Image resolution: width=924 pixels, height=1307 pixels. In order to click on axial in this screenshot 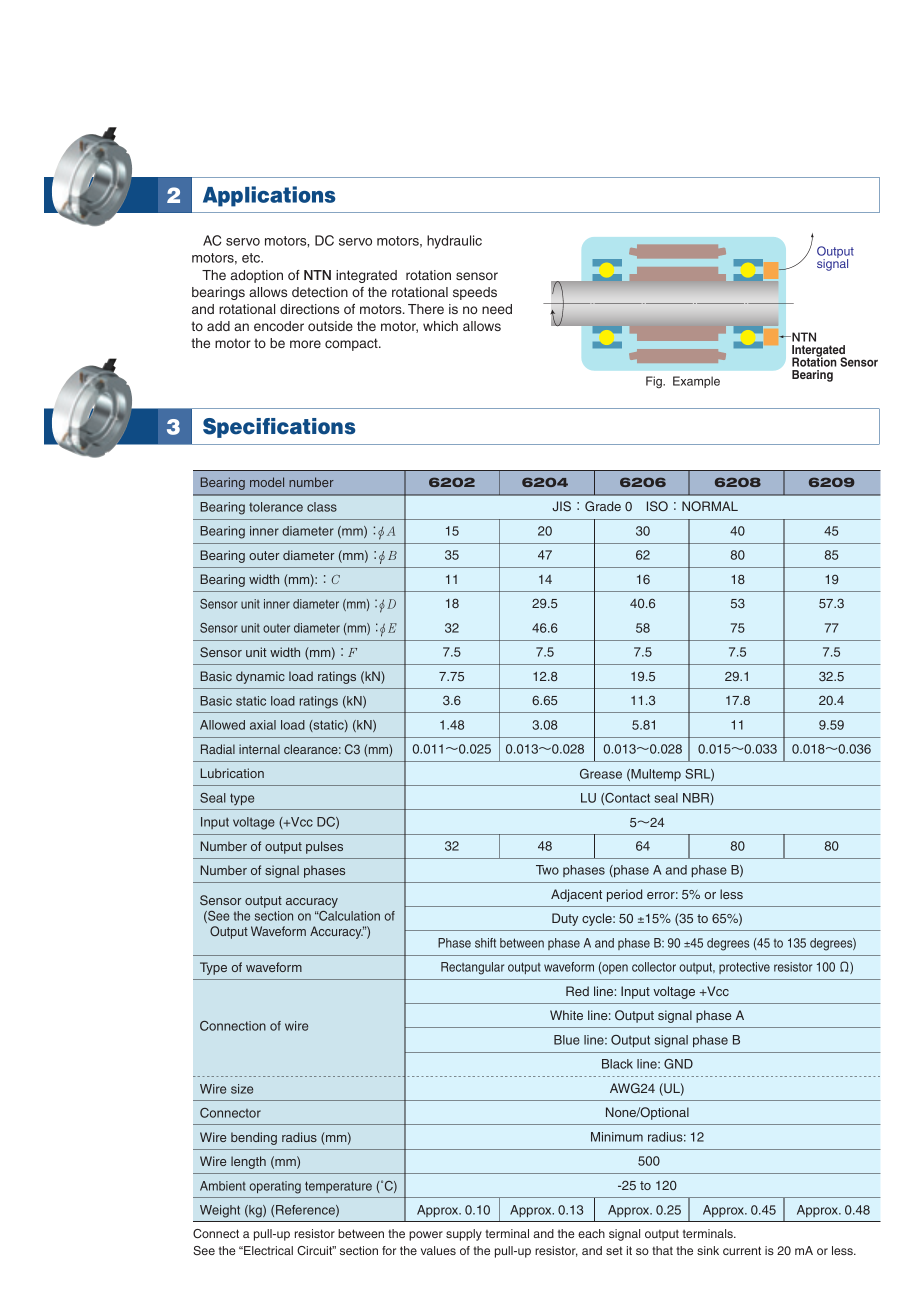, I will do `click(263, 725)`.
